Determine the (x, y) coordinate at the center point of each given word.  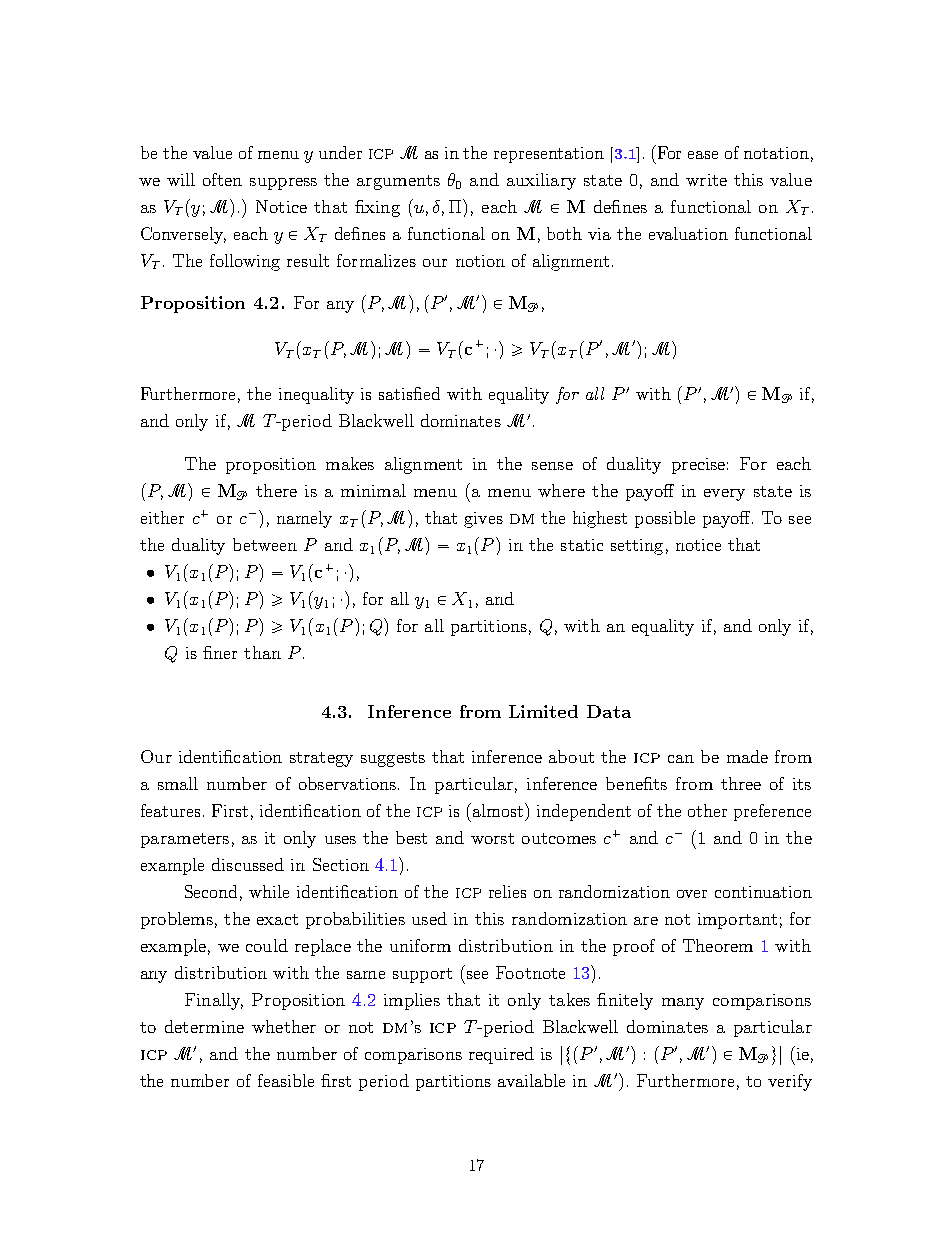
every (724, 495)
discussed (248, 864)
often (222, 179)
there (276, 490)
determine (204, 1026)
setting (637, 547)
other (707, 810)
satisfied (409, 393)
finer (220, 652)
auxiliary (541, 181)
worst (492, 838)
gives (483, 520)
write (706, 180)
